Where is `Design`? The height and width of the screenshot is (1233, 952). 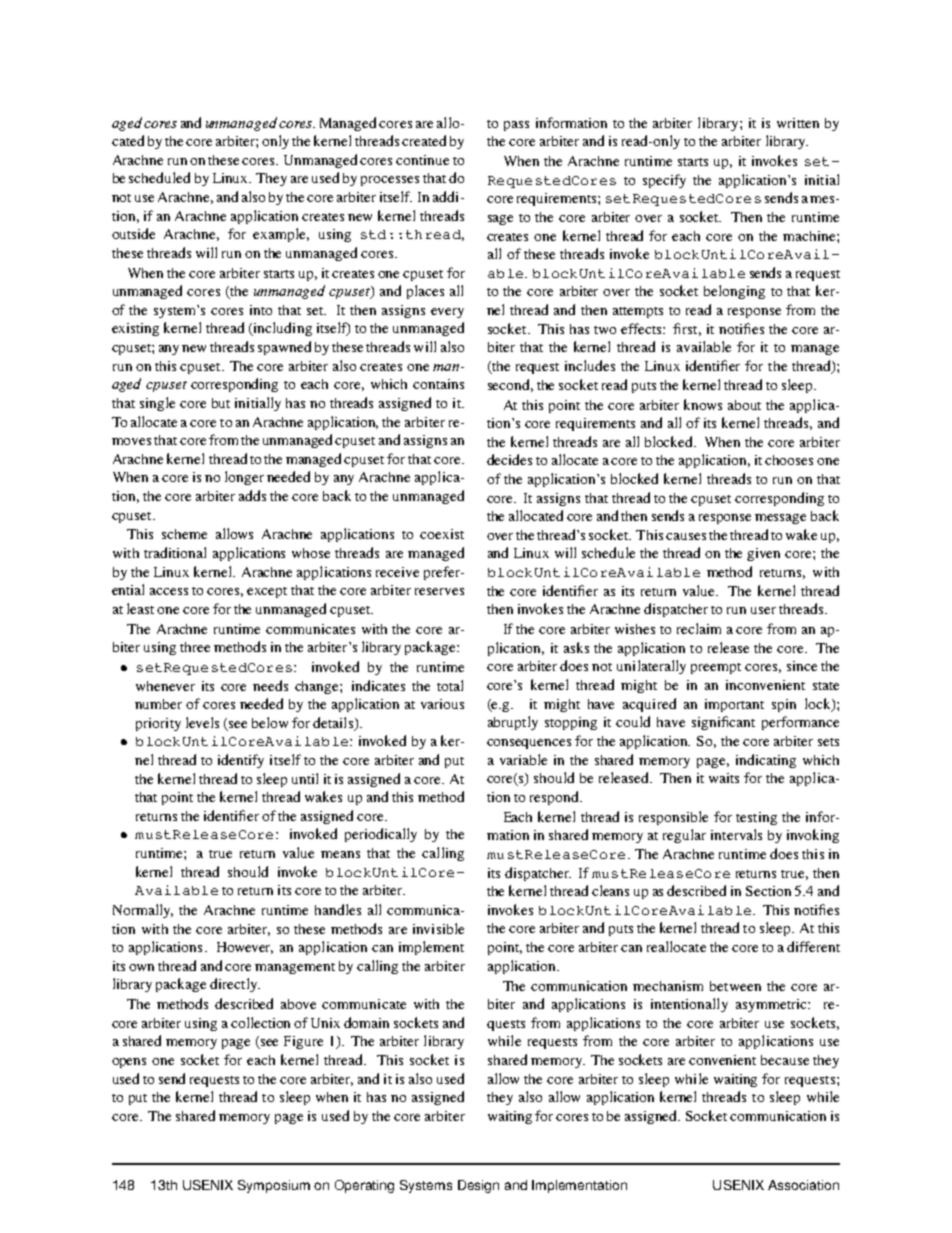 Design is located at coordinates (478, 1186).
